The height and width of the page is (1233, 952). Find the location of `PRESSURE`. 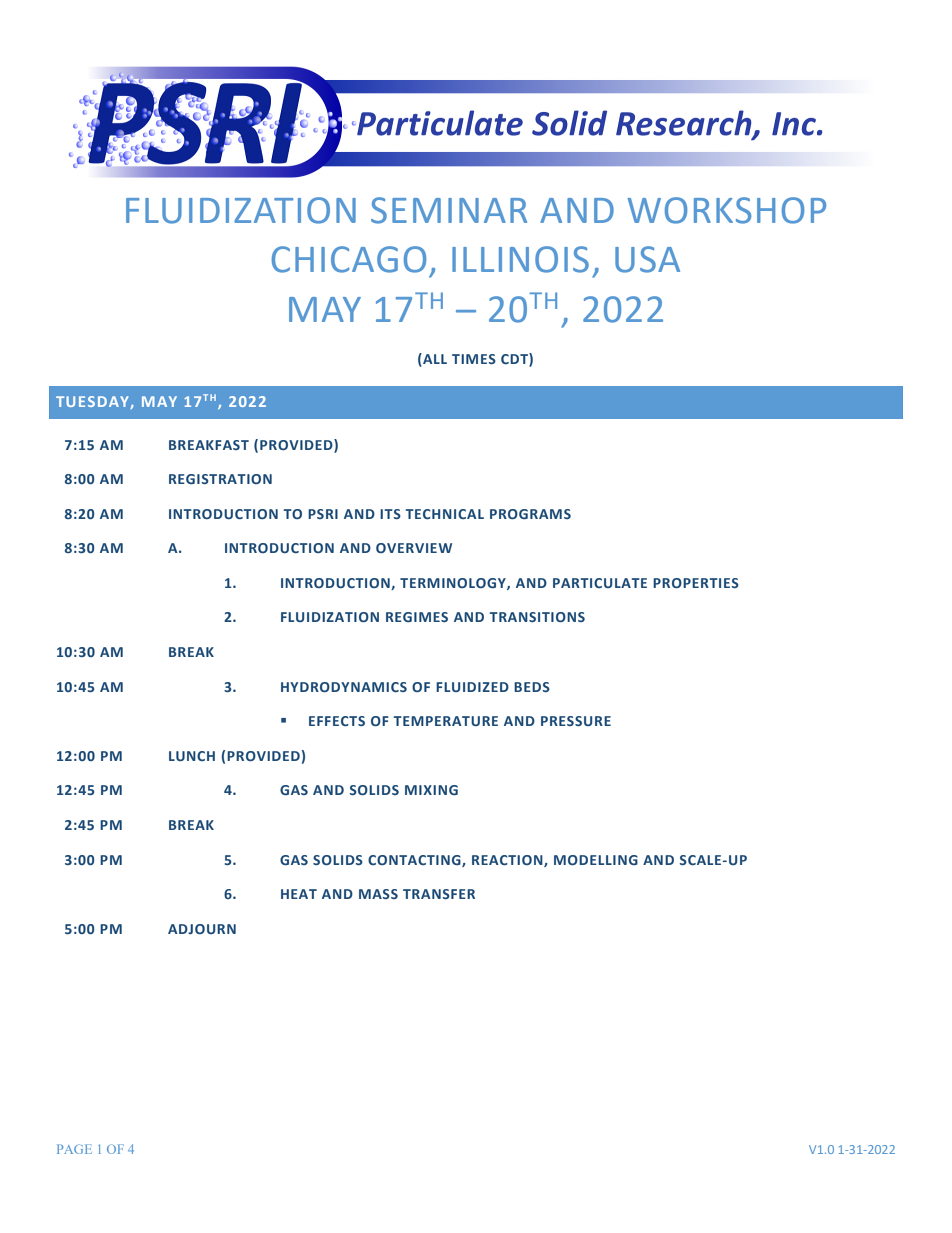

PRESSURE is located at coordinates (576, 721).
